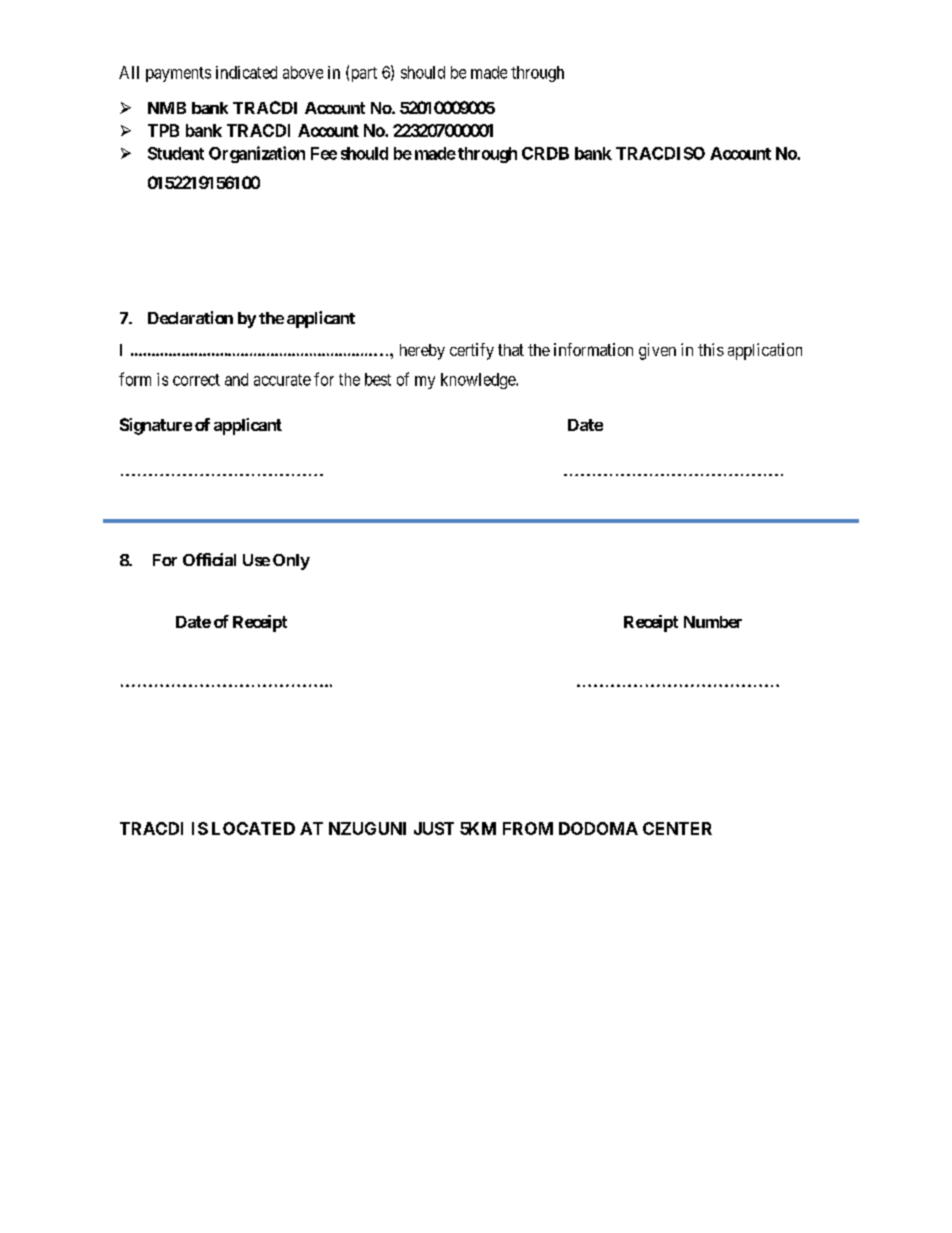 The width and height of the document is (952, 1233). What do you see at coordinates (190, 317) in the document?
I see `Declaration` at bounding box center [190, 317].
